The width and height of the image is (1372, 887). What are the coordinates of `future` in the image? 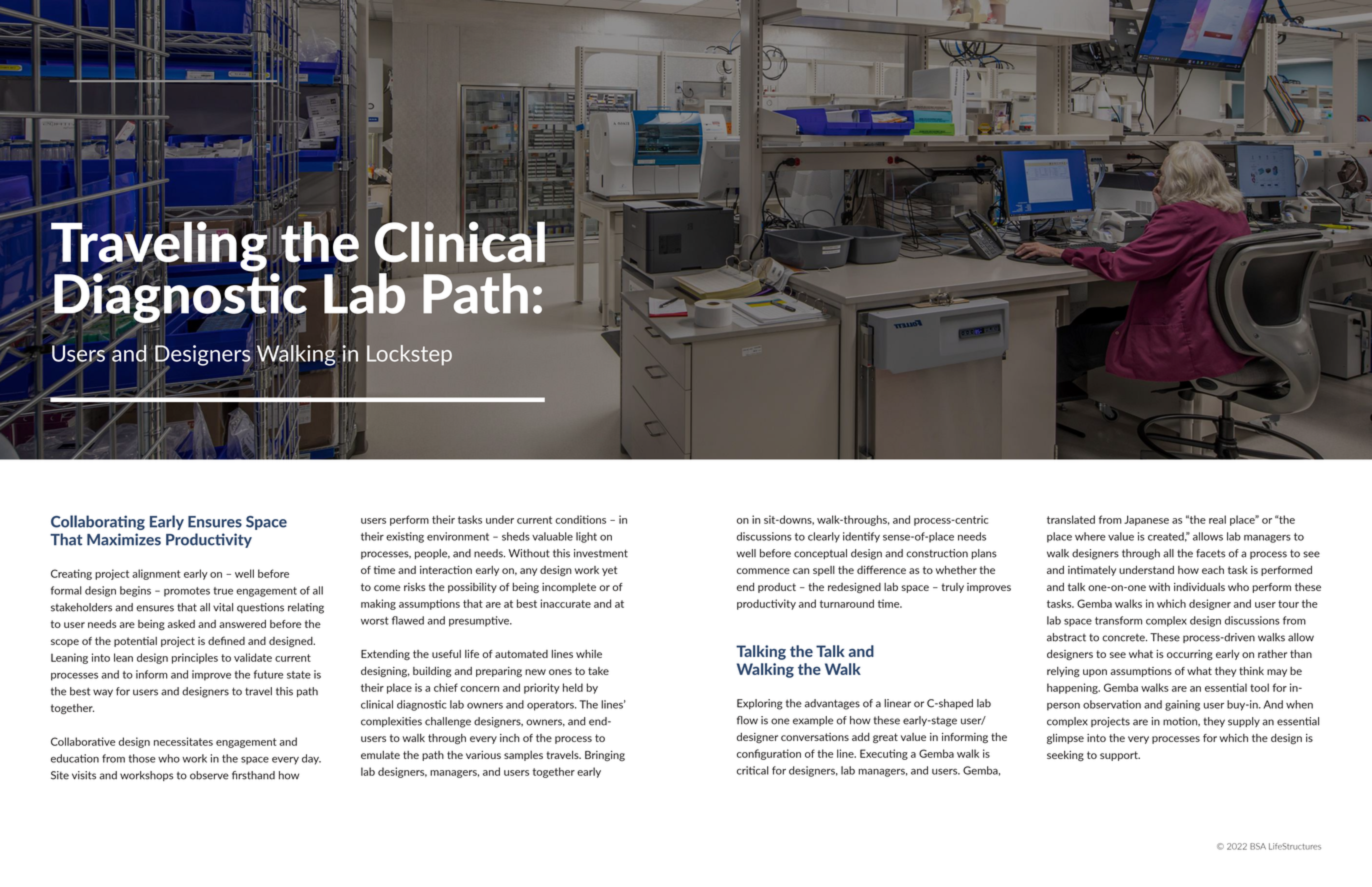 It's located at (268, 674).
